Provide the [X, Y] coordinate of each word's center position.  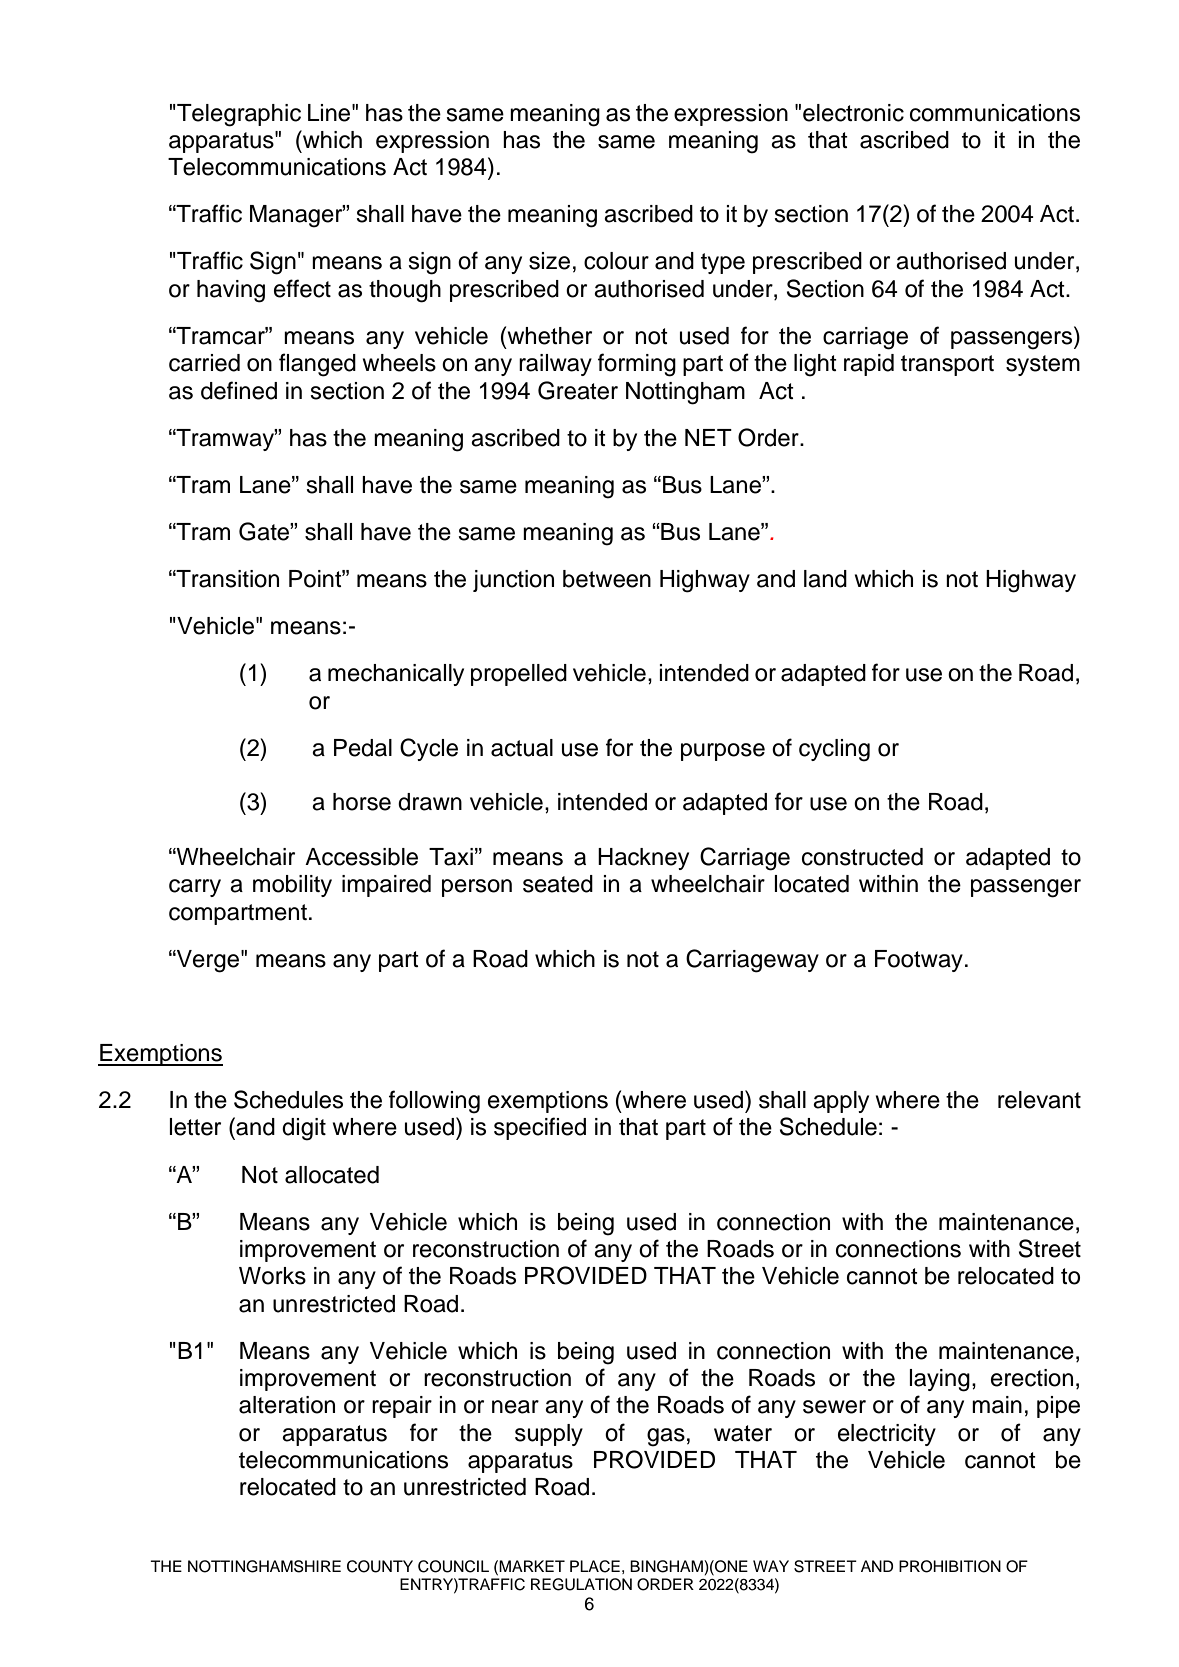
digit [304, 1129]
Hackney [643, 859]
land [825, 579]
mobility [292, 886]
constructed [862, 857]
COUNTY [380, 1566]
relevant [1039, 1100]
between [607, 579]
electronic [853, 113]
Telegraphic [238, 115]
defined [239, 390]
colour [616, 261]
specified [540, 1128]
